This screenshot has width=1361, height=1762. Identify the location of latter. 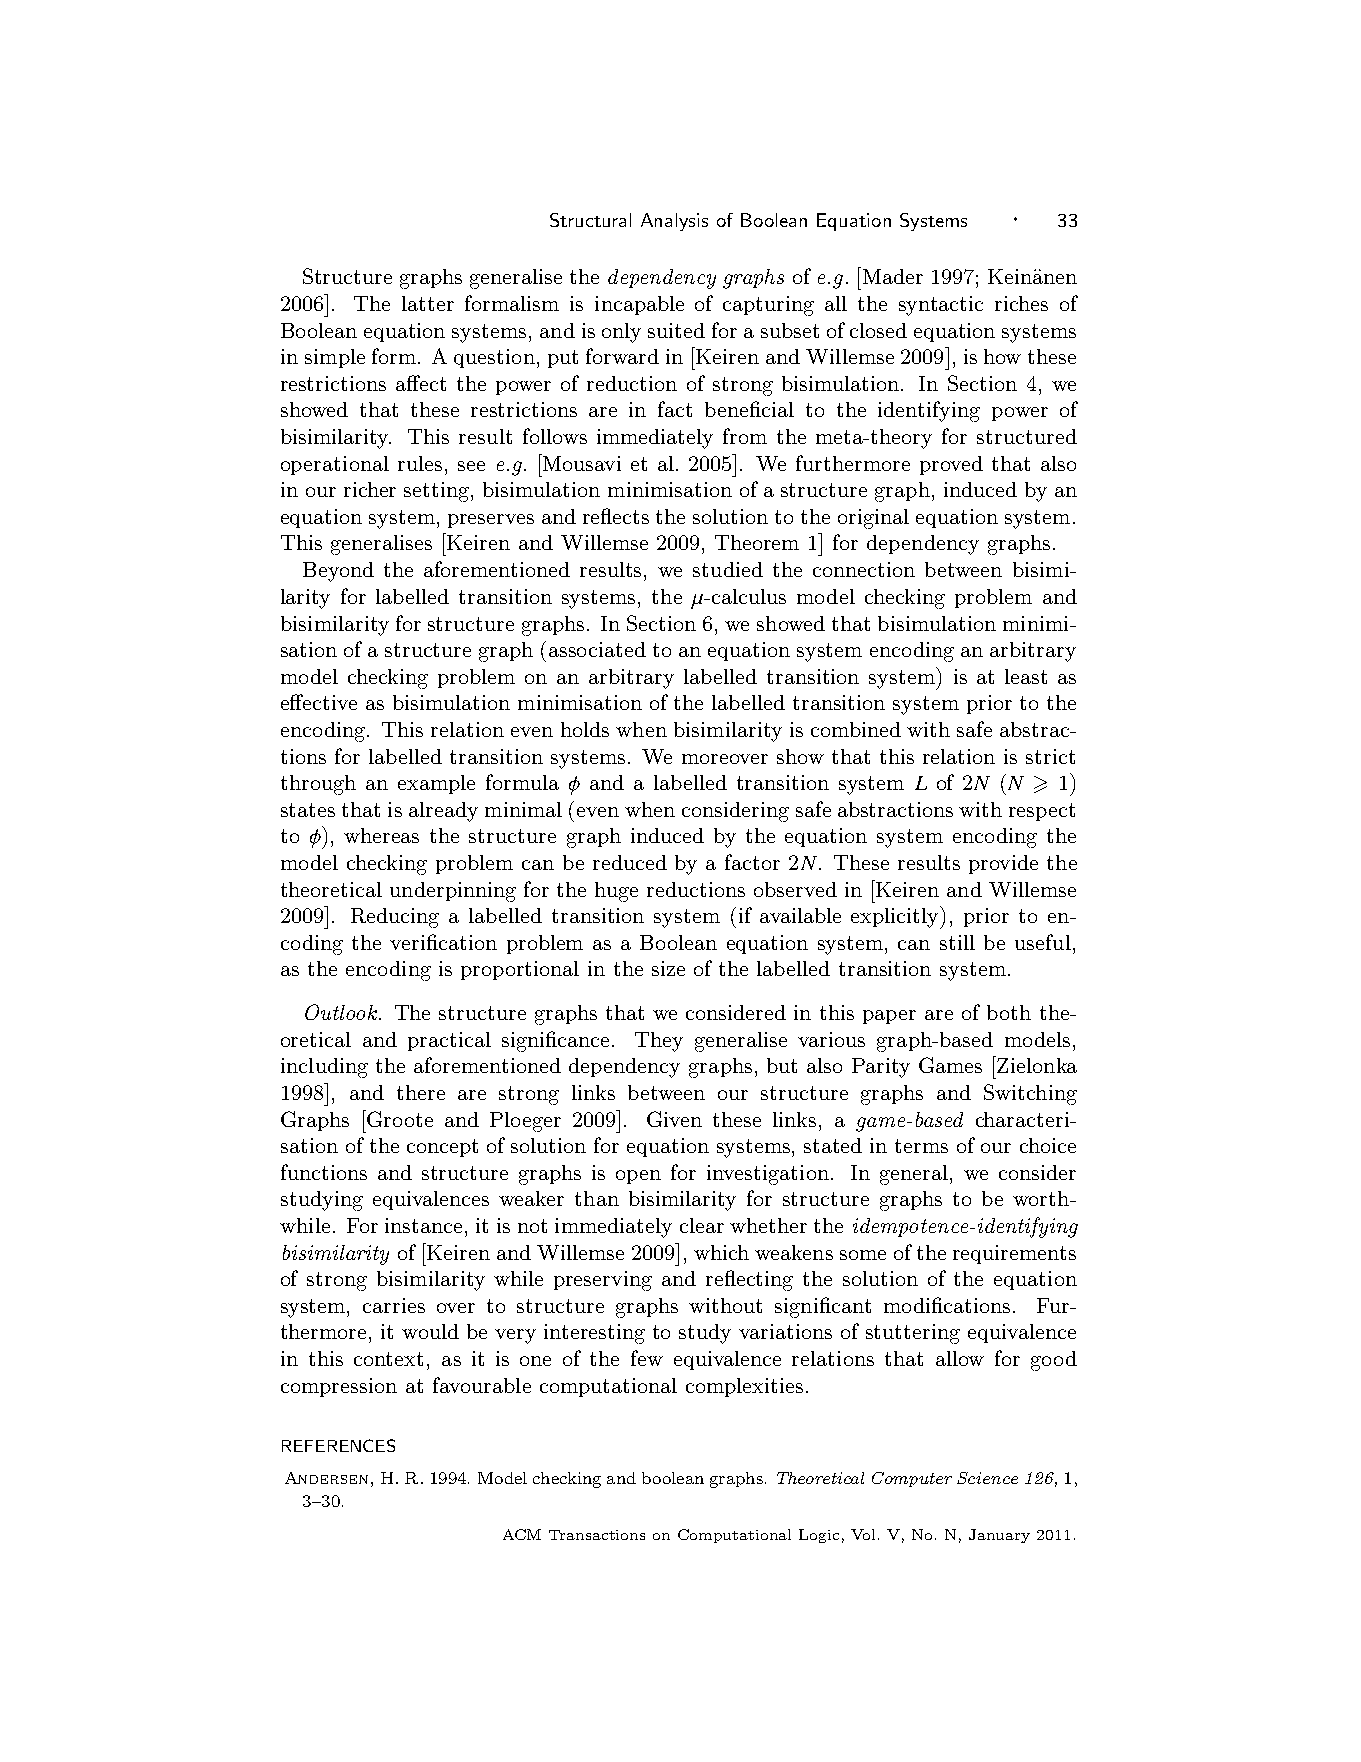
(428, 303).
